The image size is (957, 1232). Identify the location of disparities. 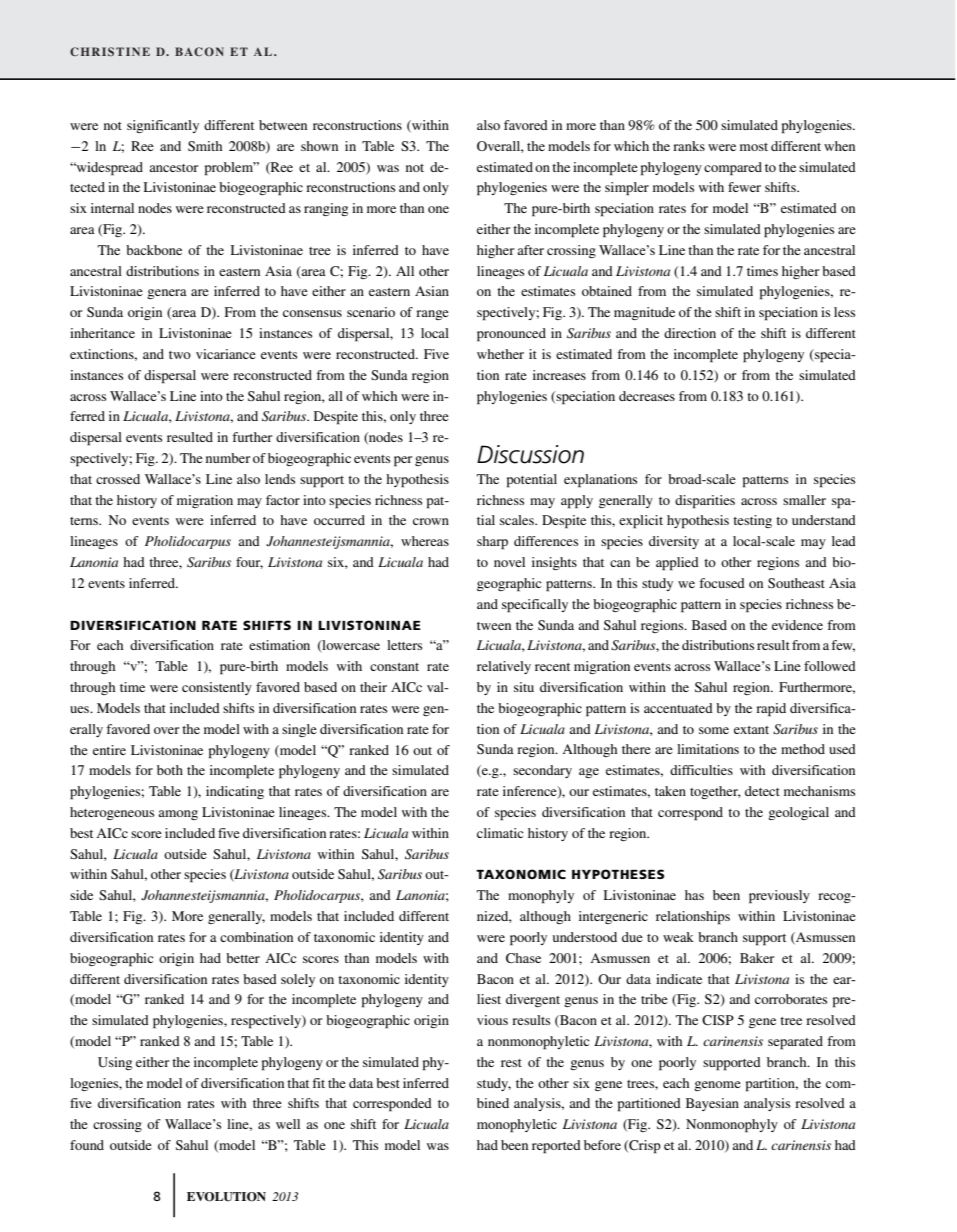
(705, 502).
